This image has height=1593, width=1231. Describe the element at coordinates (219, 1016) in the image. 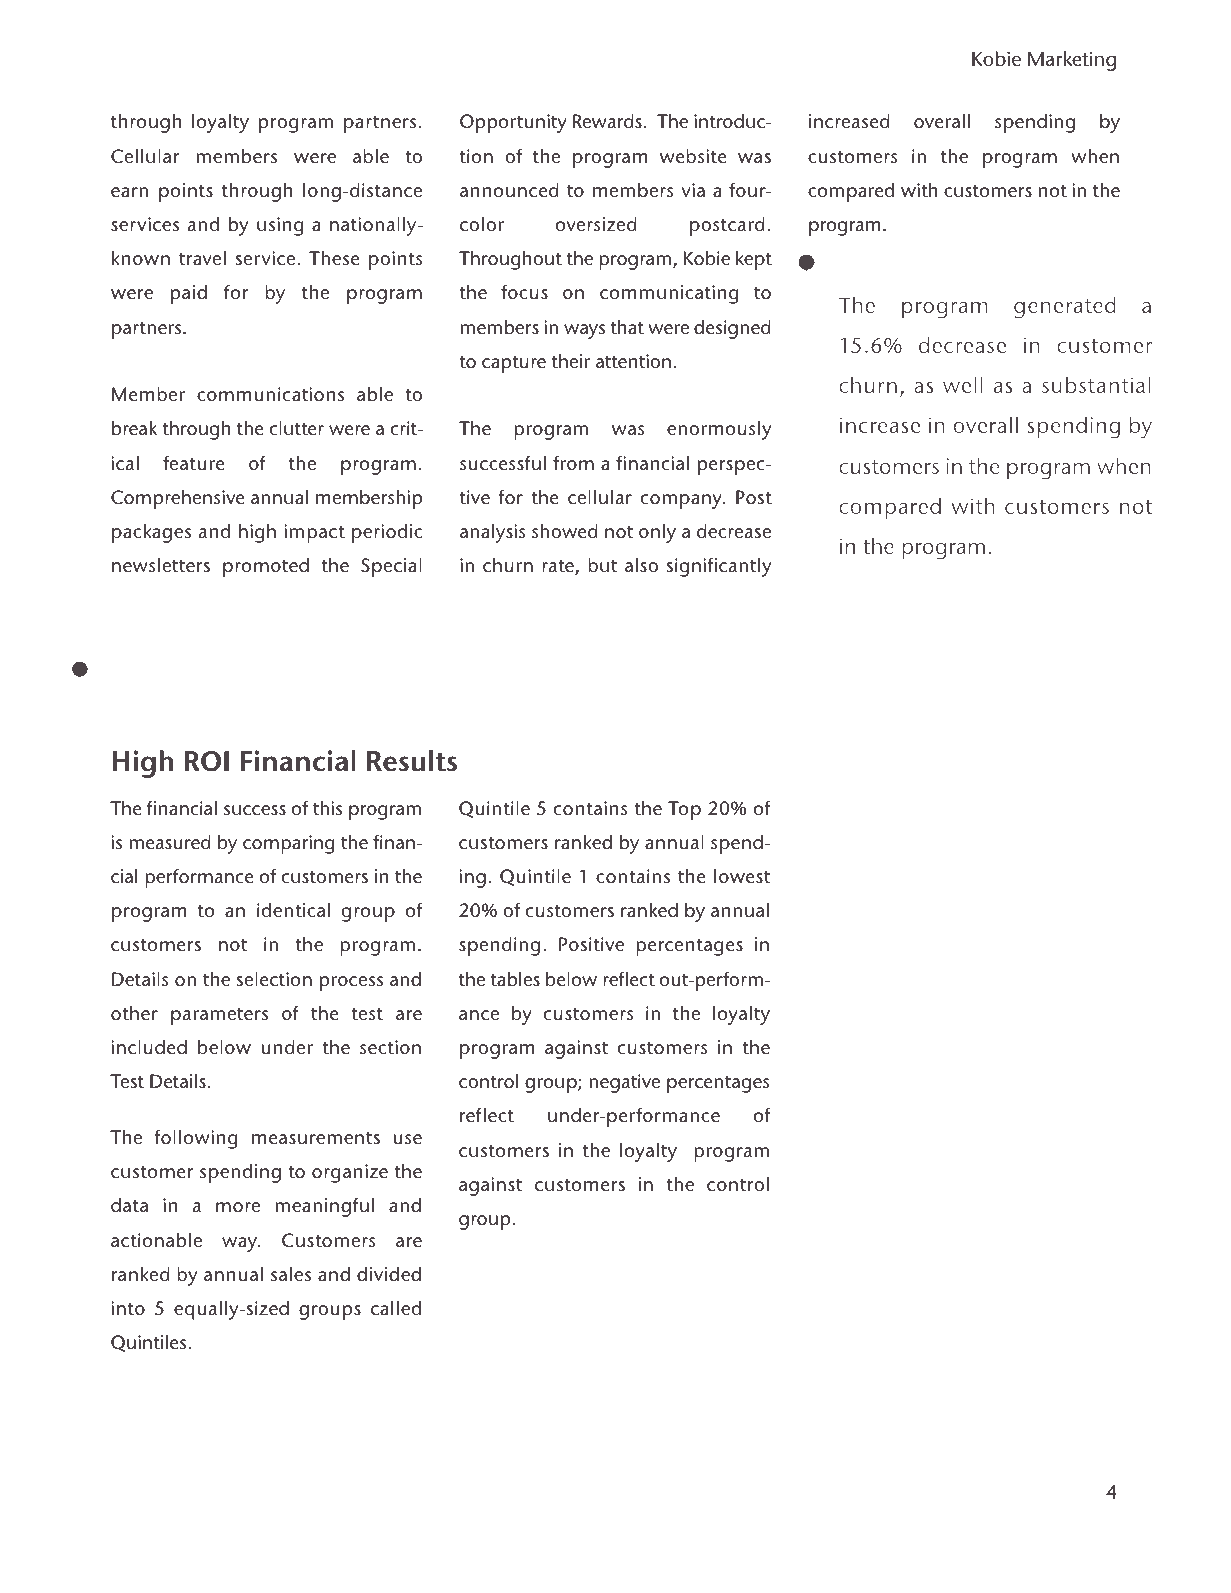

I see `parameters` at that location.
